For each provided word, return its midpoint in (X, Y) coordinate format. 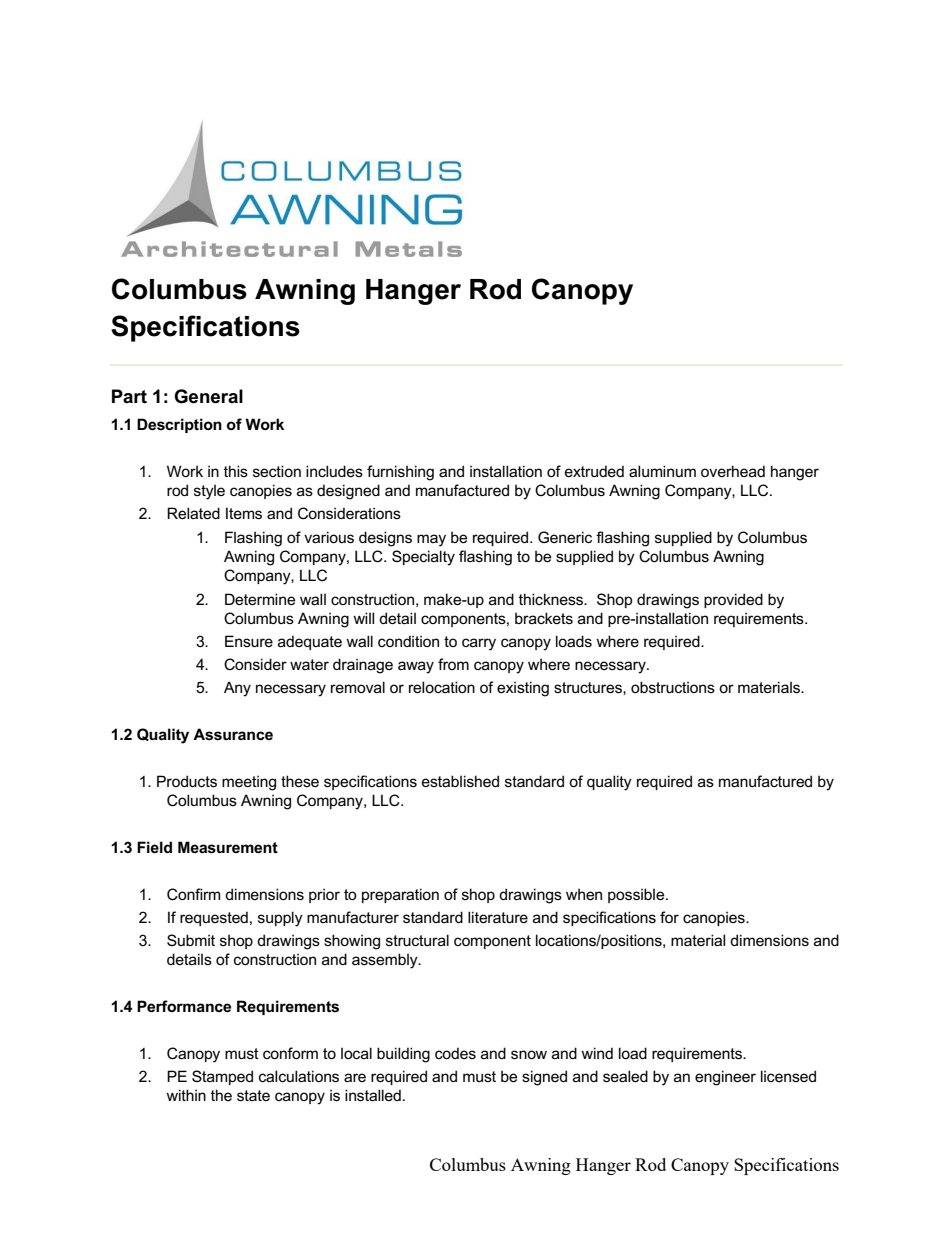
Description (179, 425)
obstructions (673, 687)
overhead (733, 471)
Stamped (222, 1077)
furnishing (400, 473)
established (460, 781)
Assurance (233, 734)
